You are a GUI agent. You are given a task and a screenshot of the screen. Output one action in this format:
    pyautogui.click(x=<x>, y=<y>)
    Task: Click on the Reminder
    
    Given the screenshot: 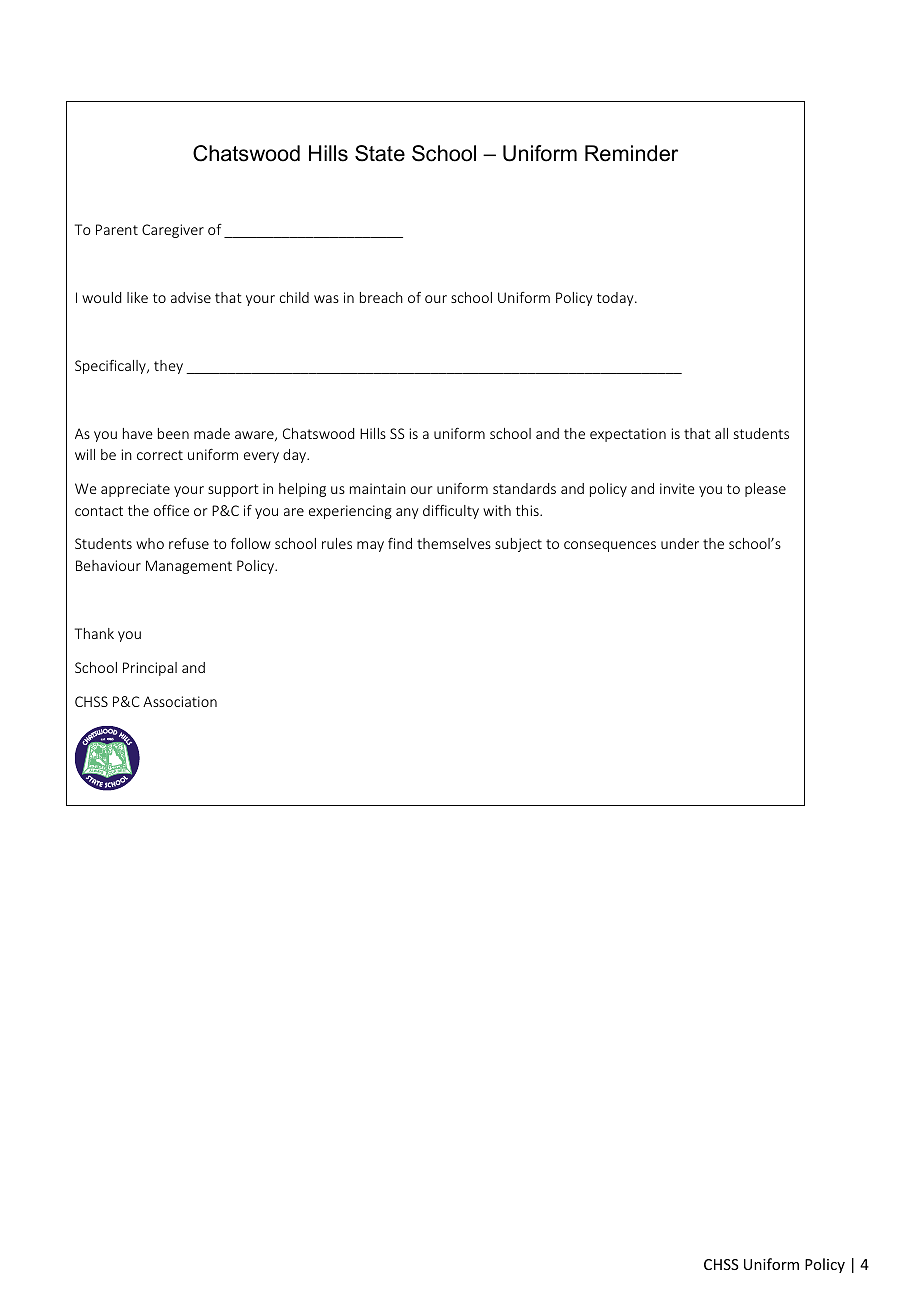 What is the action you would take?
    pyautogui.click(x=631, y=153)
